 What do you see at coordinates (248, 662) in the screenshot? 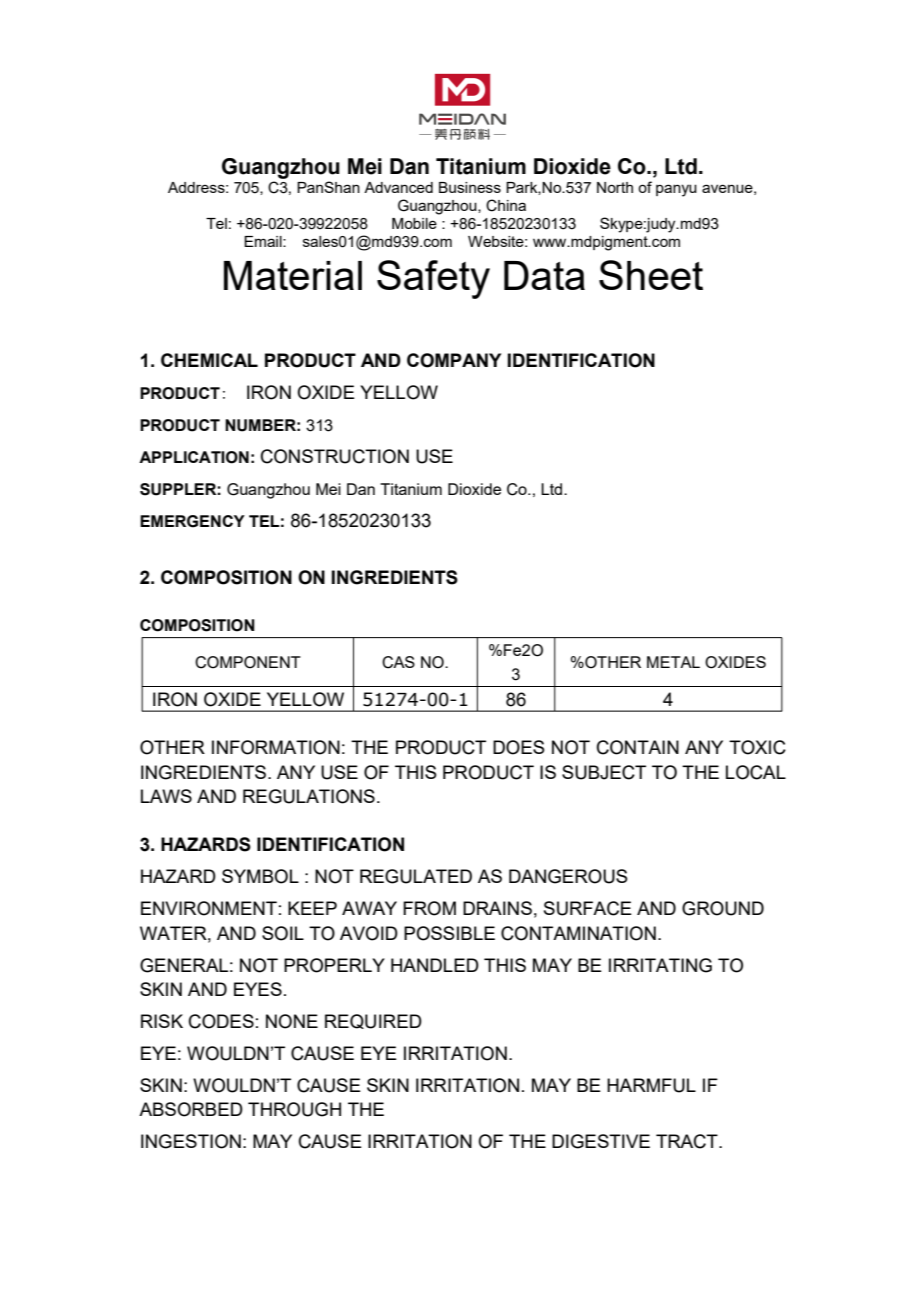
I see `COMPONENT` at bounding box center [248, 662].
